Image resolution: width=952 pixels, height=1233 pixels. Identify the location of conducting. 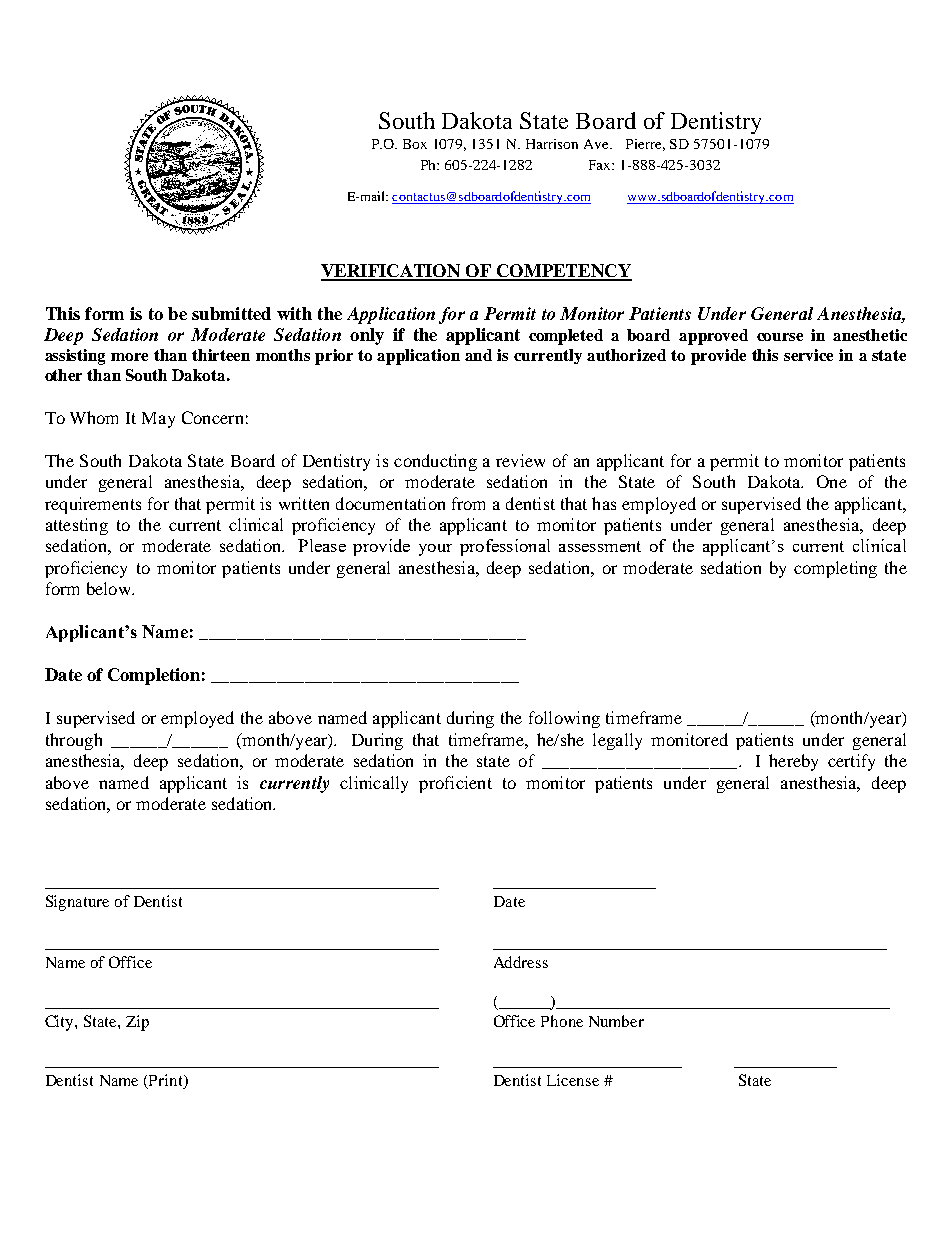
(435, 462).
